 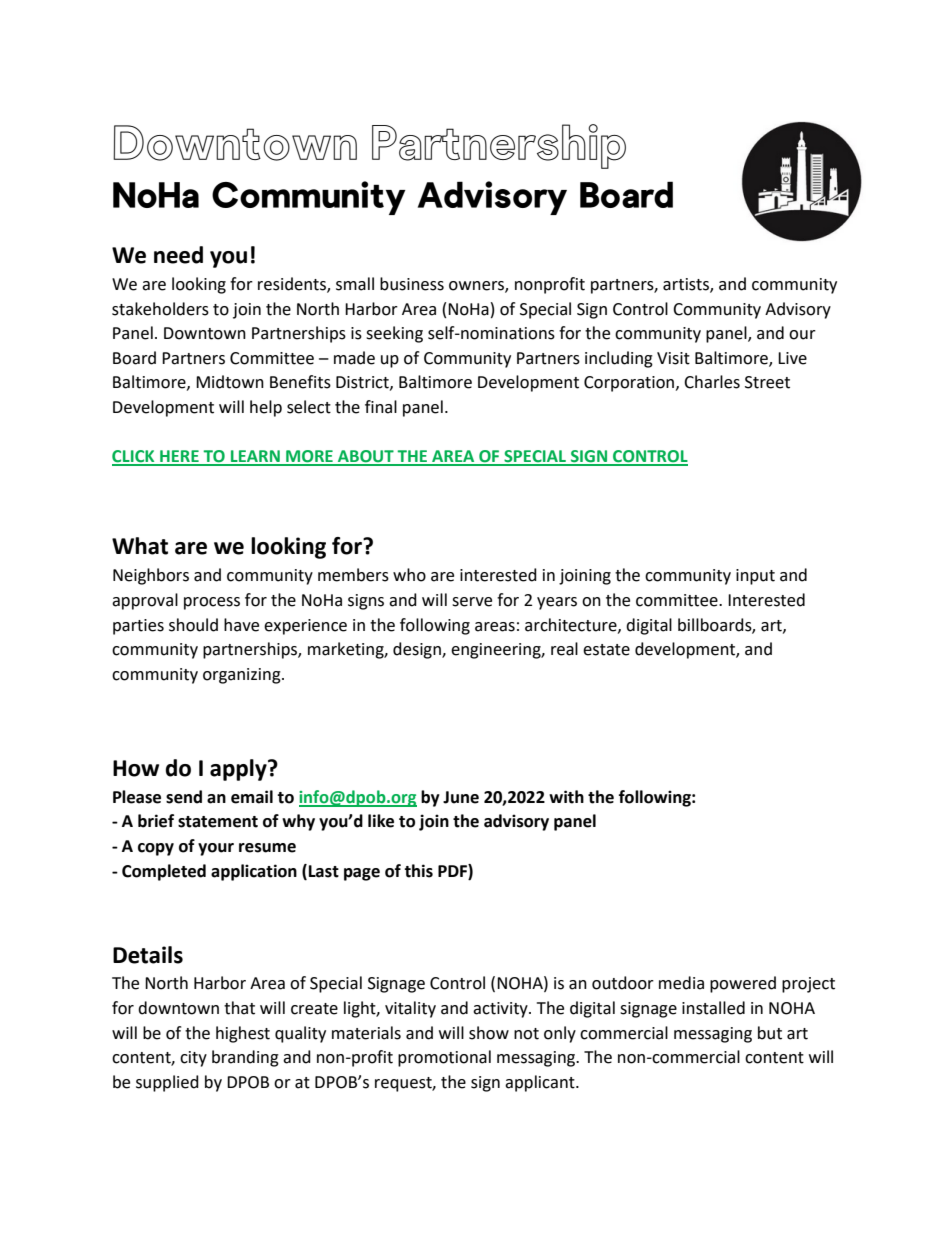 I want to click on need, so click(x=178, y=255).
